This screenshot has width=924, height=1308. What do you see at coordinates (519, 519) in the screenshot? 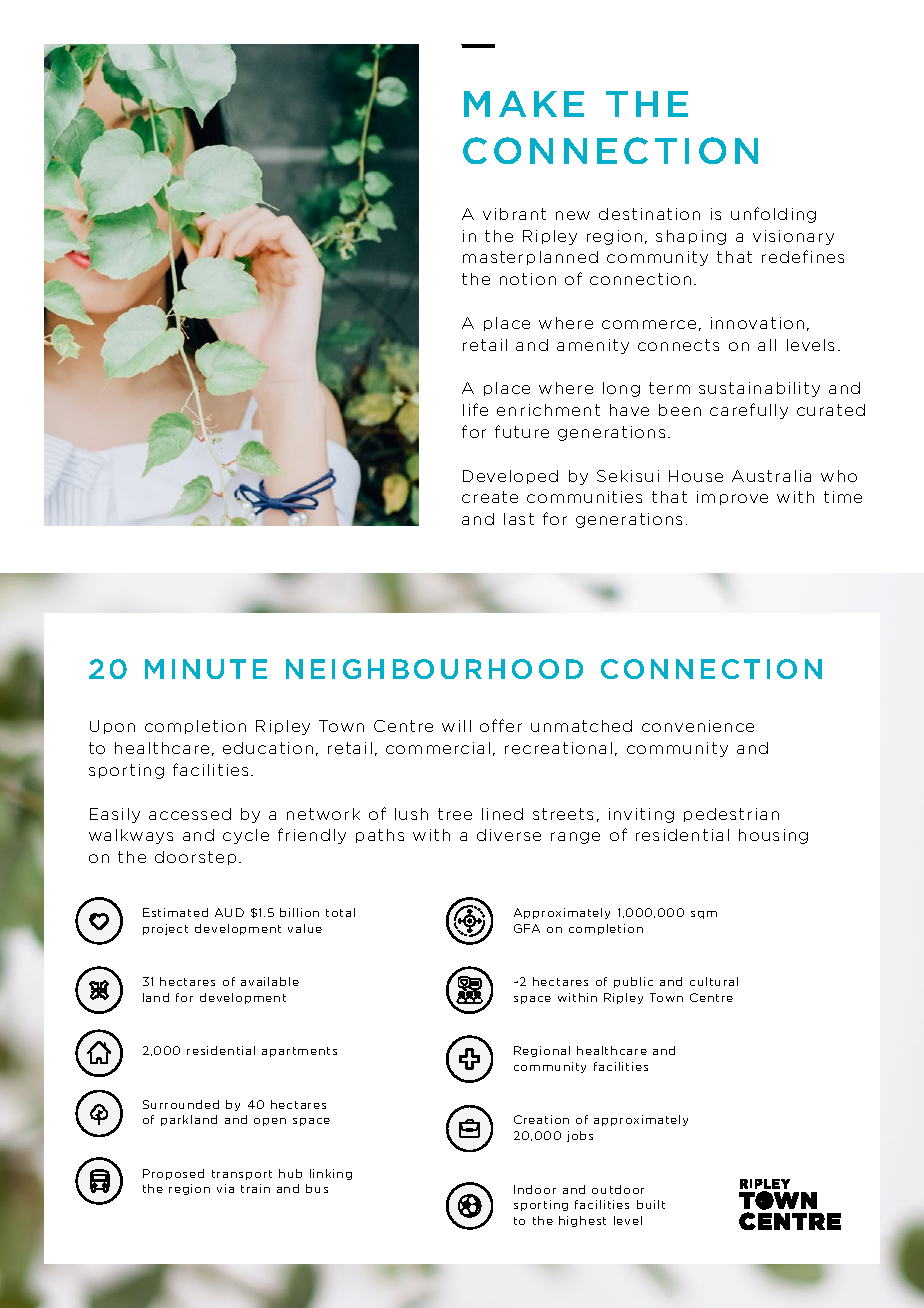
I see `last` at bounding box center [519, 519].
